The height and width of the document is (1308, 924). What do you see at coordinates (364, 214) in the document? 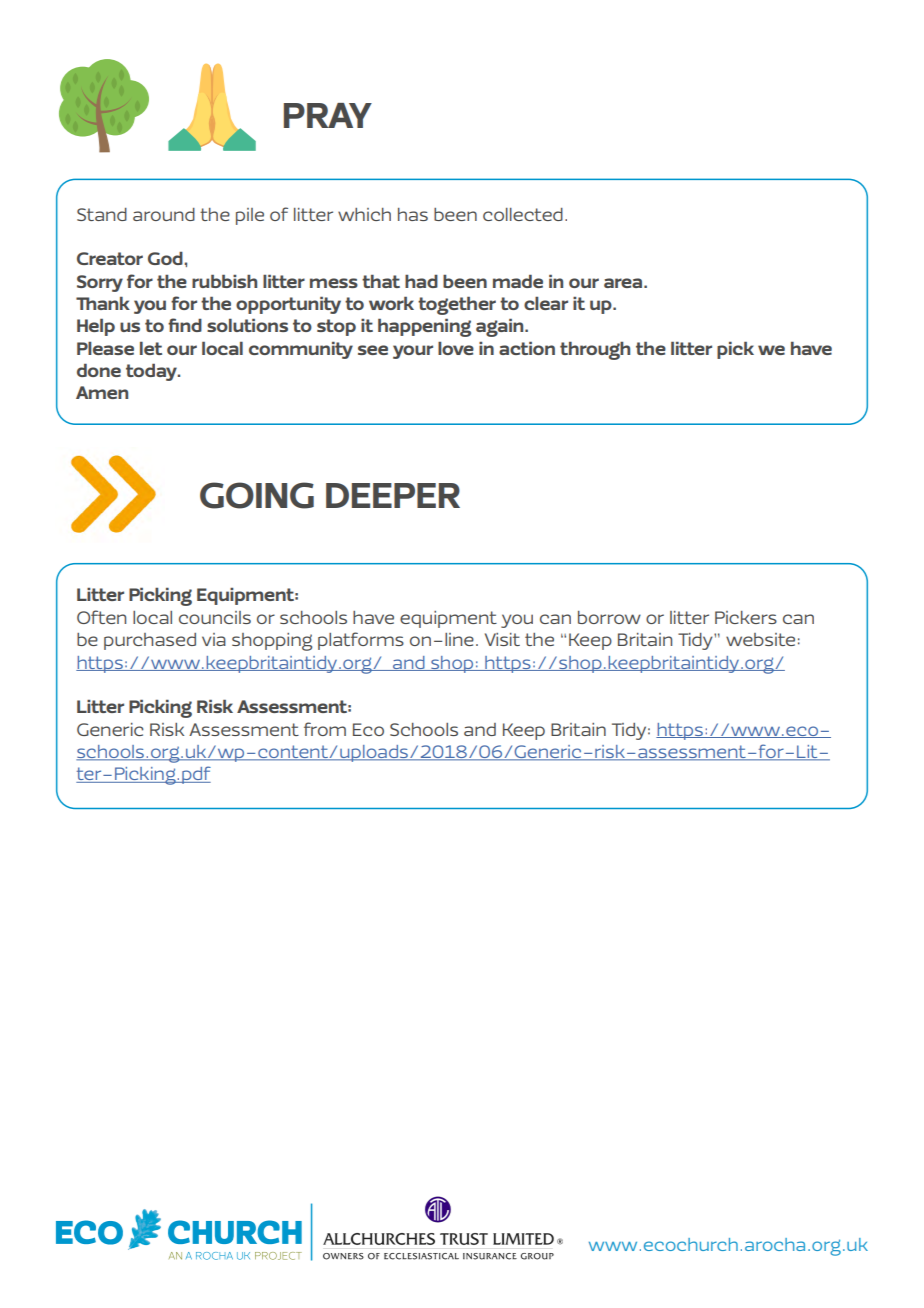
I see `which` at bounding box center [364, 214].
